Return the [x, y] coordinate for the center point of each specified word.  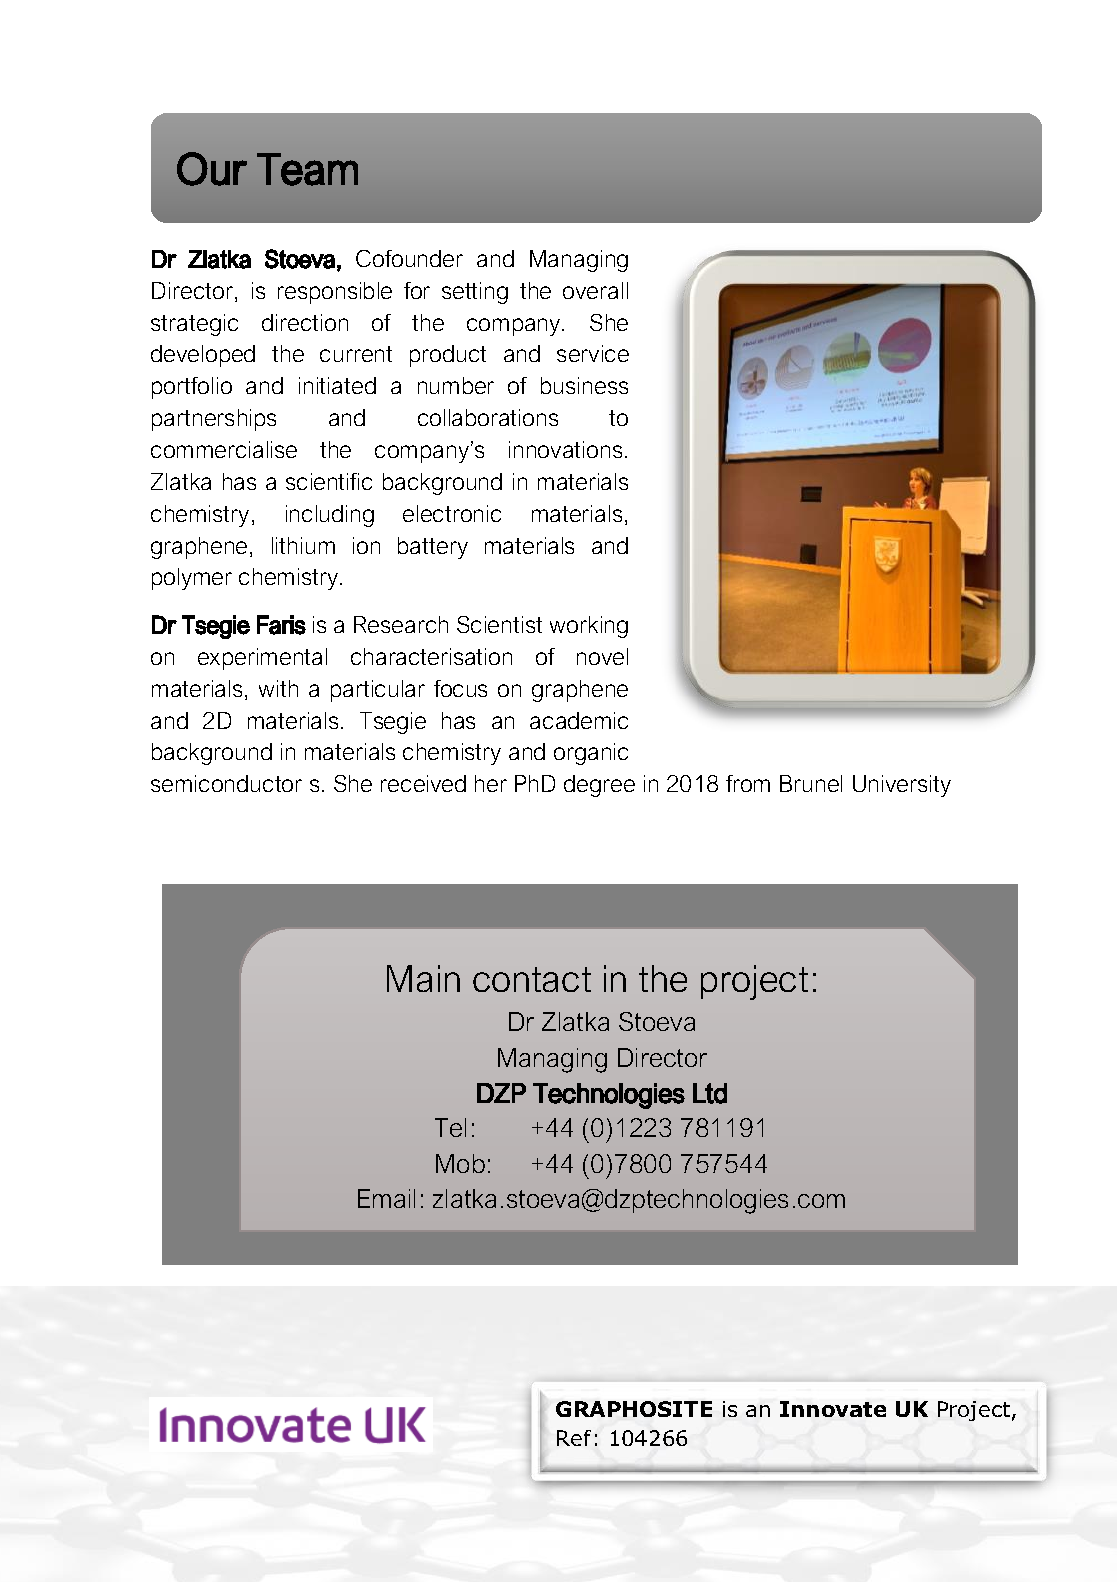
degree [599, 786]
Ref [574, 1438]
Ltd [710, 1093]
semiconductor [226, 783]
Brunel [811, 783]
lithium [303, 545]
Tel [450, 1127]
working [589, 627]
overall [595, 290]
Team [307, 169]
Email [386, 1198]
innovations [565, 449]
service [593, 353]
